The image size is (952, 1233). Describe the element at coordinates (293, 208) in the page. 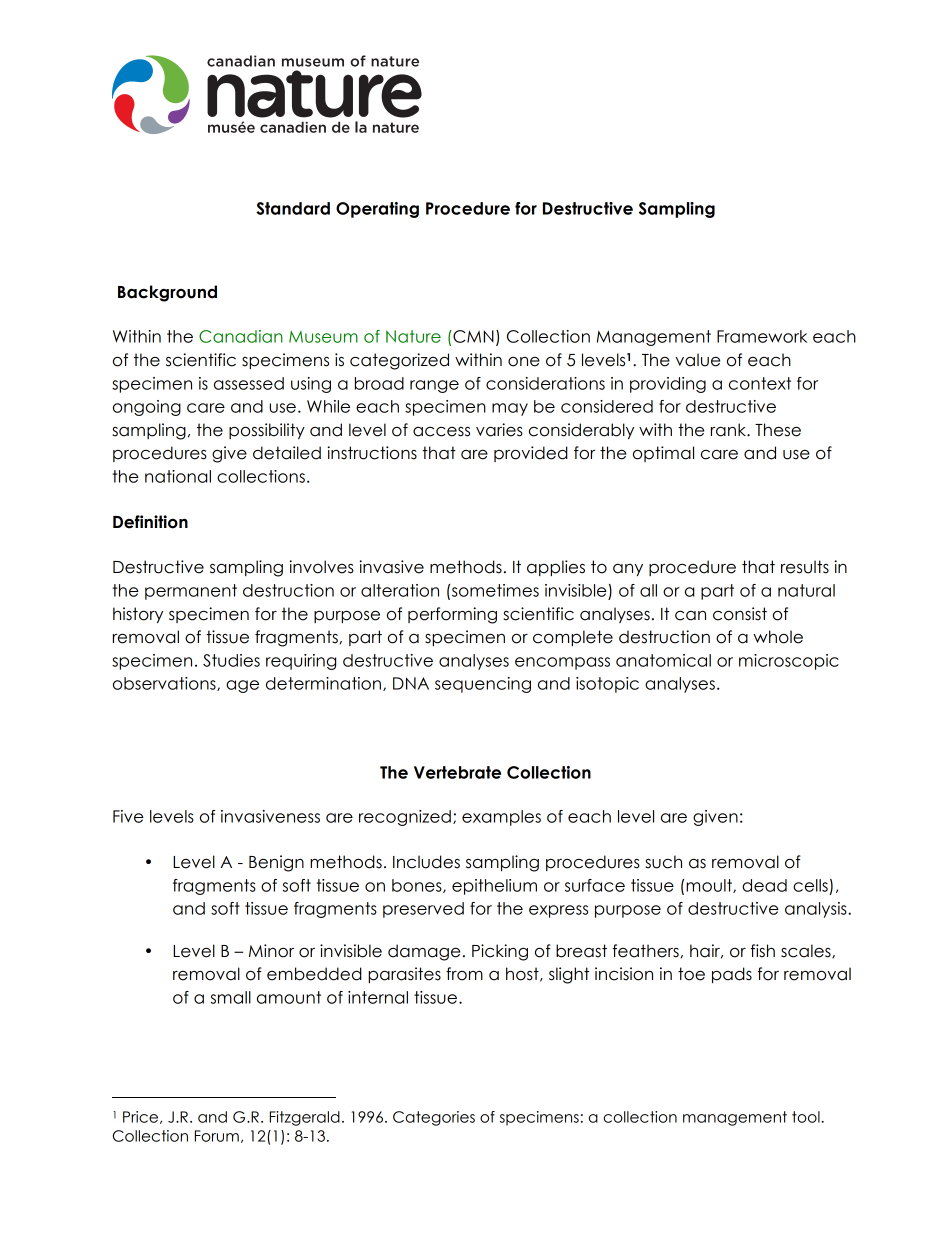

I see `Standard` at that location.
